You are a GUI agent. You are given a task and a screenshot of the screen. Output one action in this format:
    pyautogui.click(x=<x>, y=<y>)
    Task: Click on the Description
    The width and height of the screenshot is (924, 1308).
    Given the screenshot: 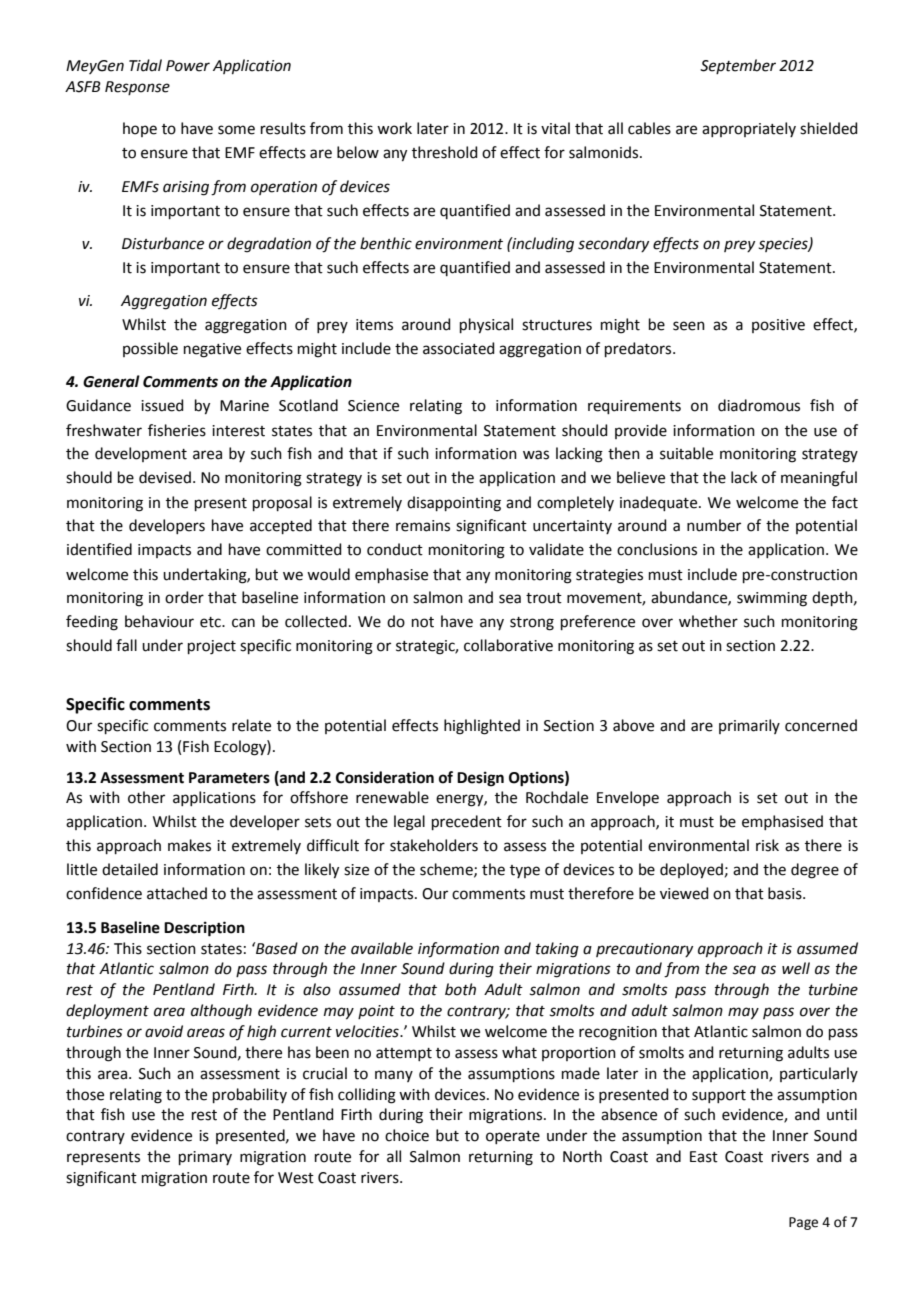 What is the action you would take?
    pyautogui.click(x=204, y=929)
